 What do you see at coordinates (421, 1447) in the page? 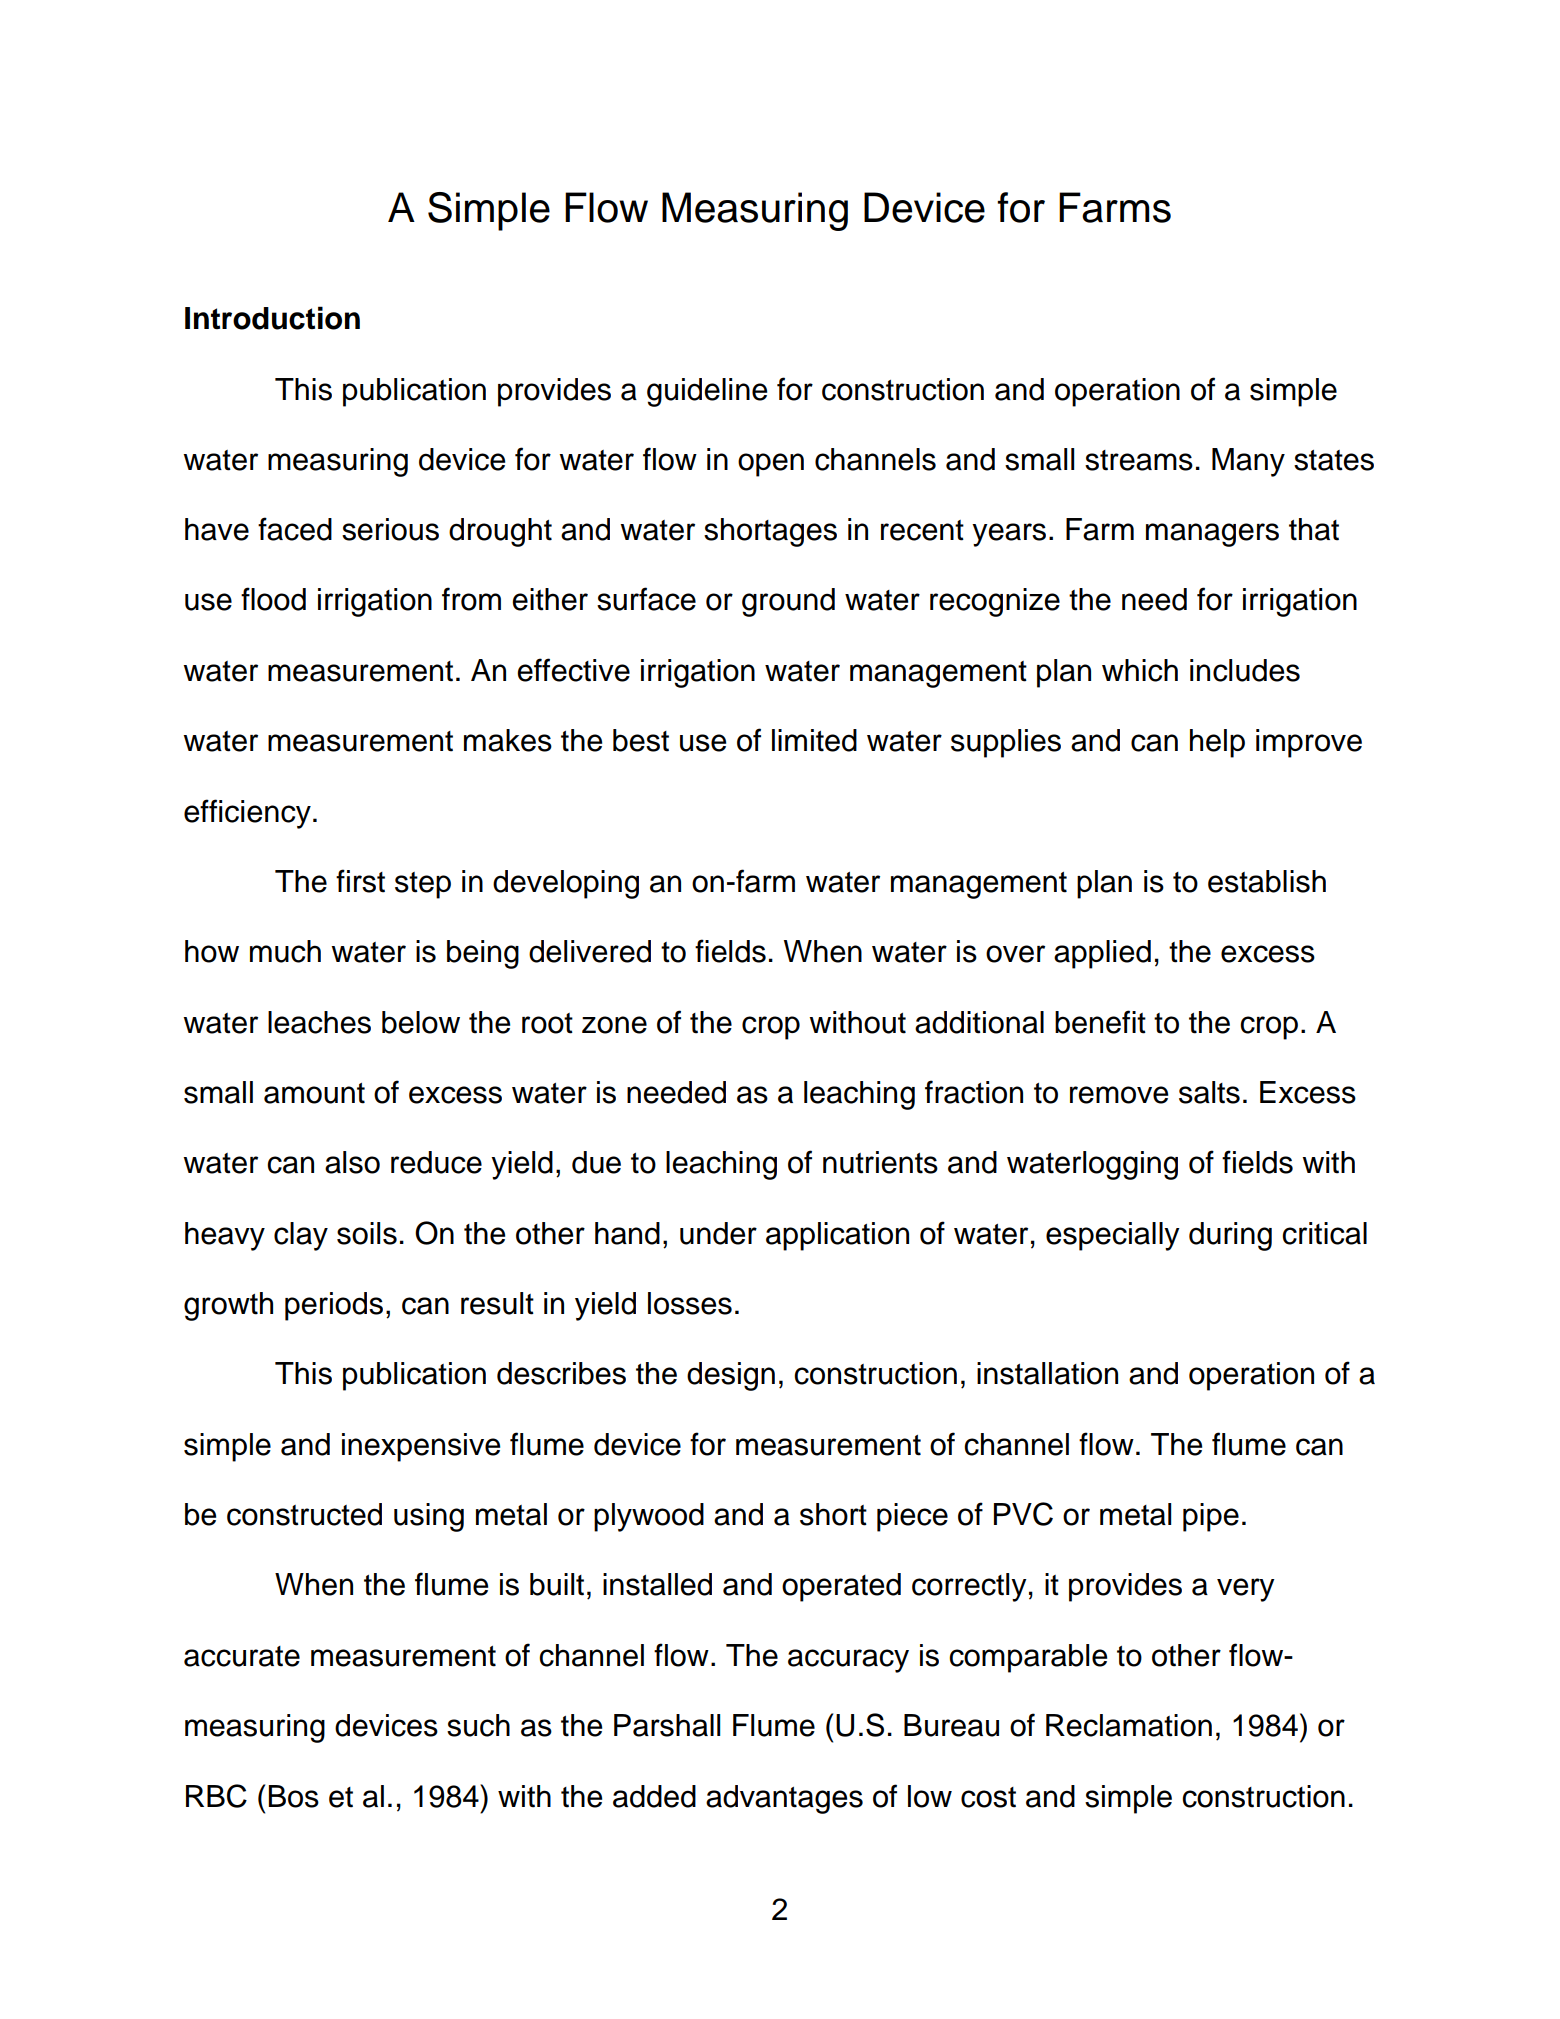
I see `inexpensive` at bounding box center [421, 1447].
